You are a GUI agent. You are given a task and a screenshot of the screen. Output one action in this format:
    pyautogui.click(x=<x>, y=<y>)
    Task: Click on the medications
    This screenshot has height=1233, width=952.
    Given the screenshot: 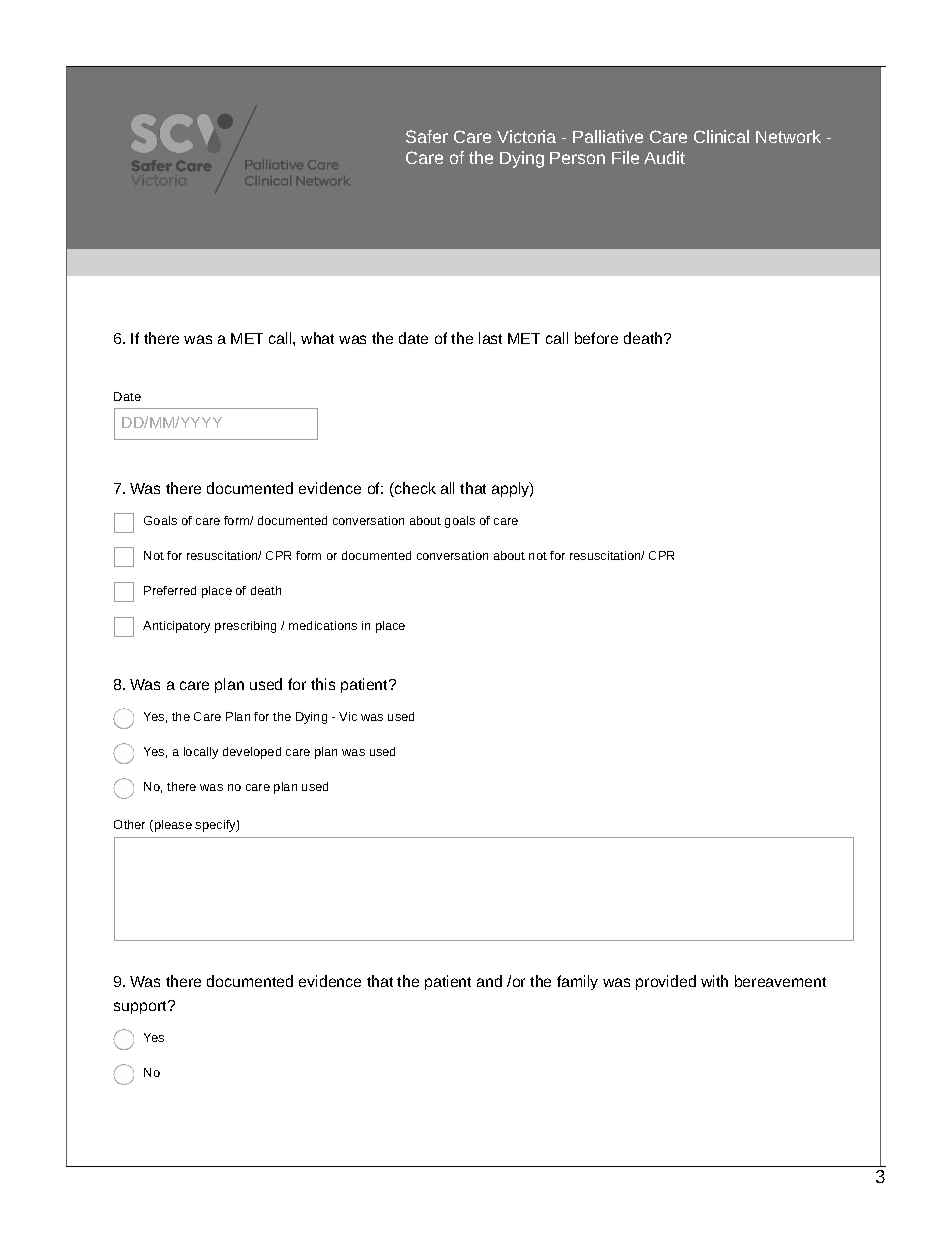 What is the action you would take?
    pyautogui.click(x=323, y=625)
